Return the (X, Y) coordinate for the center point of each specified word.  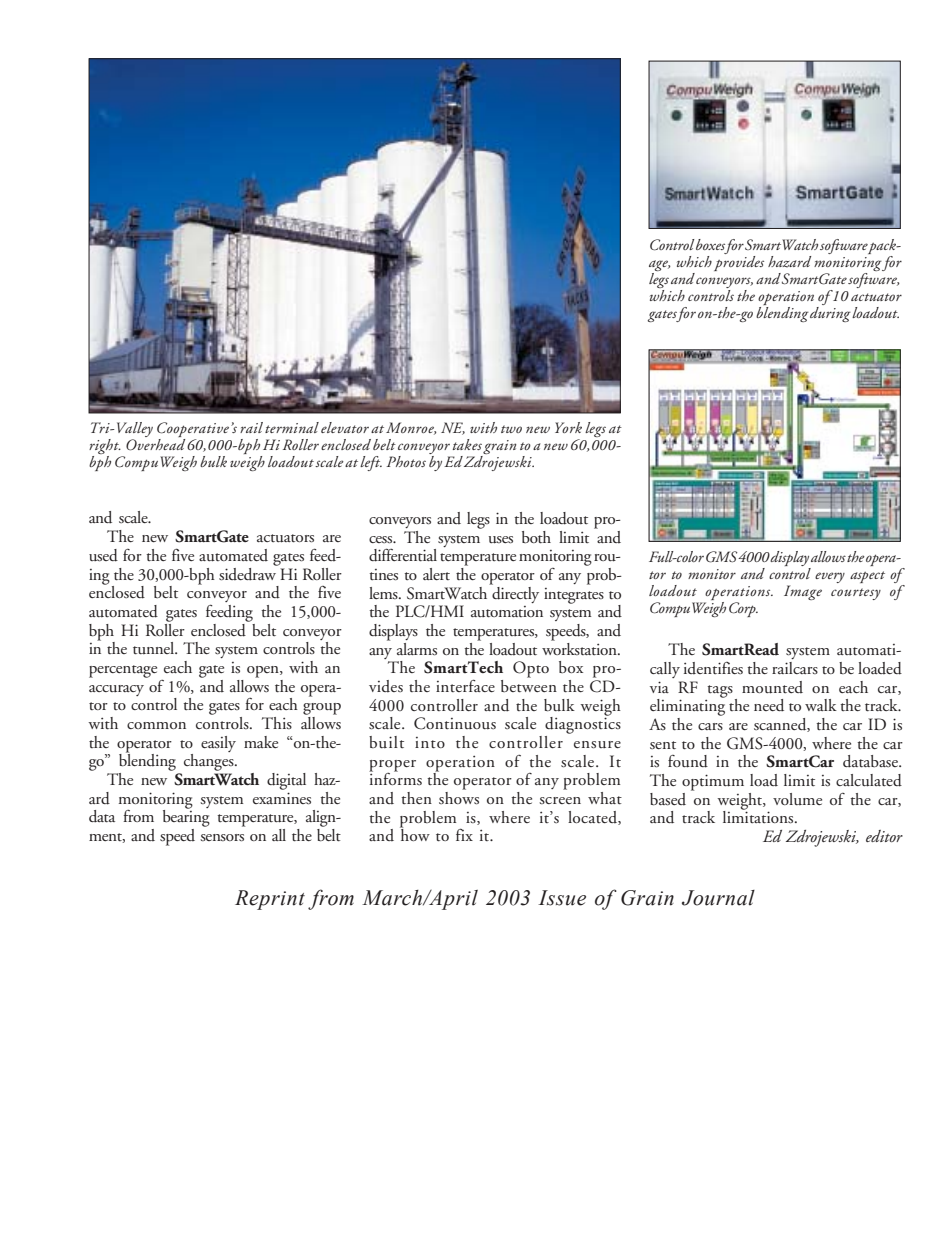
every (830, 577)
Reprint (270, 900)
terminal (292, 427)
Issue (562, 898)
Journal (718, 898)
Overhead (155, 445)
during (830, 313)
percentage (123, 671)
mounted (772, 687)
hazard (789, 262)
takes (467, 444)
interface (465, 685)
